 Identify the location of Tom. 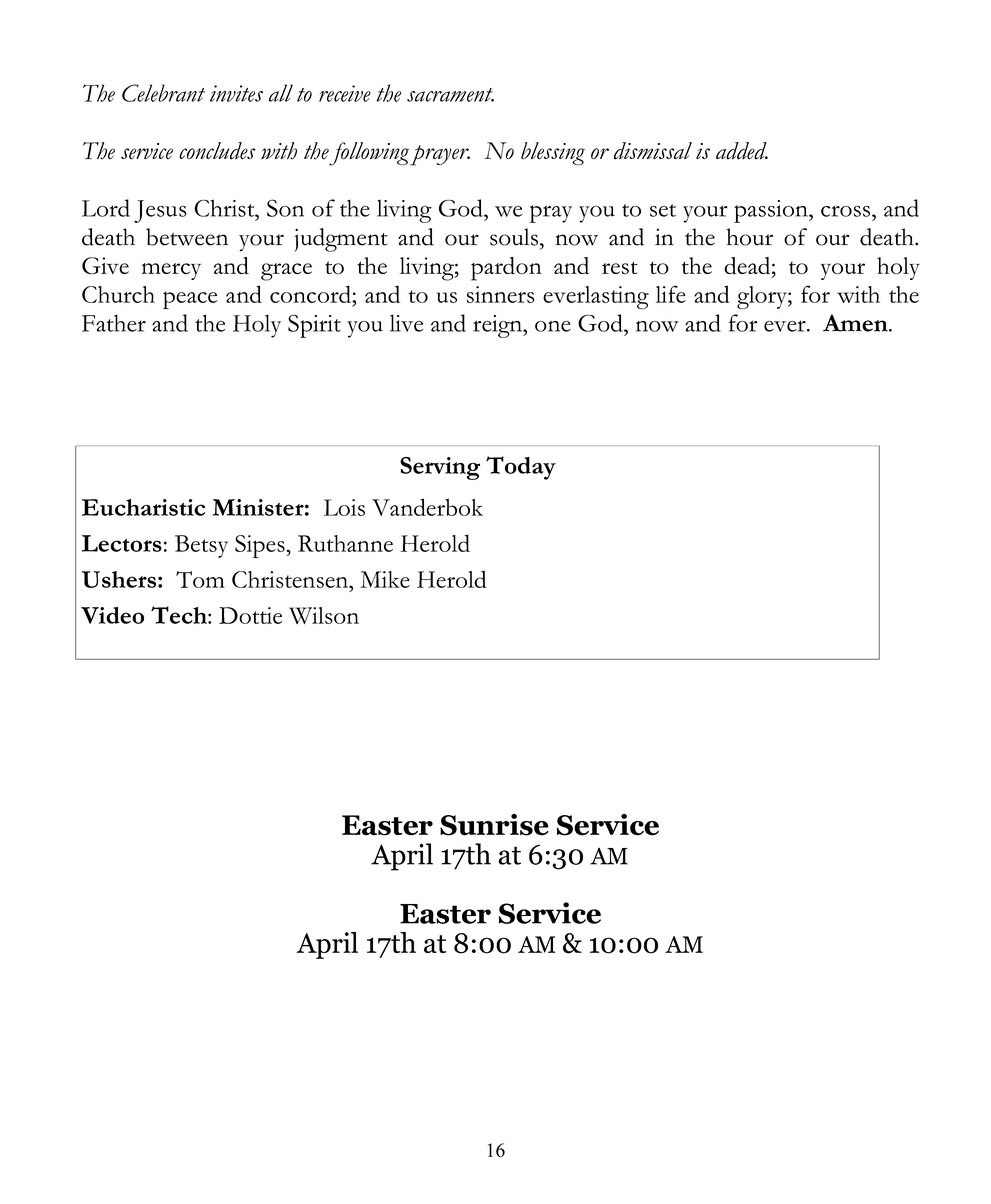
(200, 579).
